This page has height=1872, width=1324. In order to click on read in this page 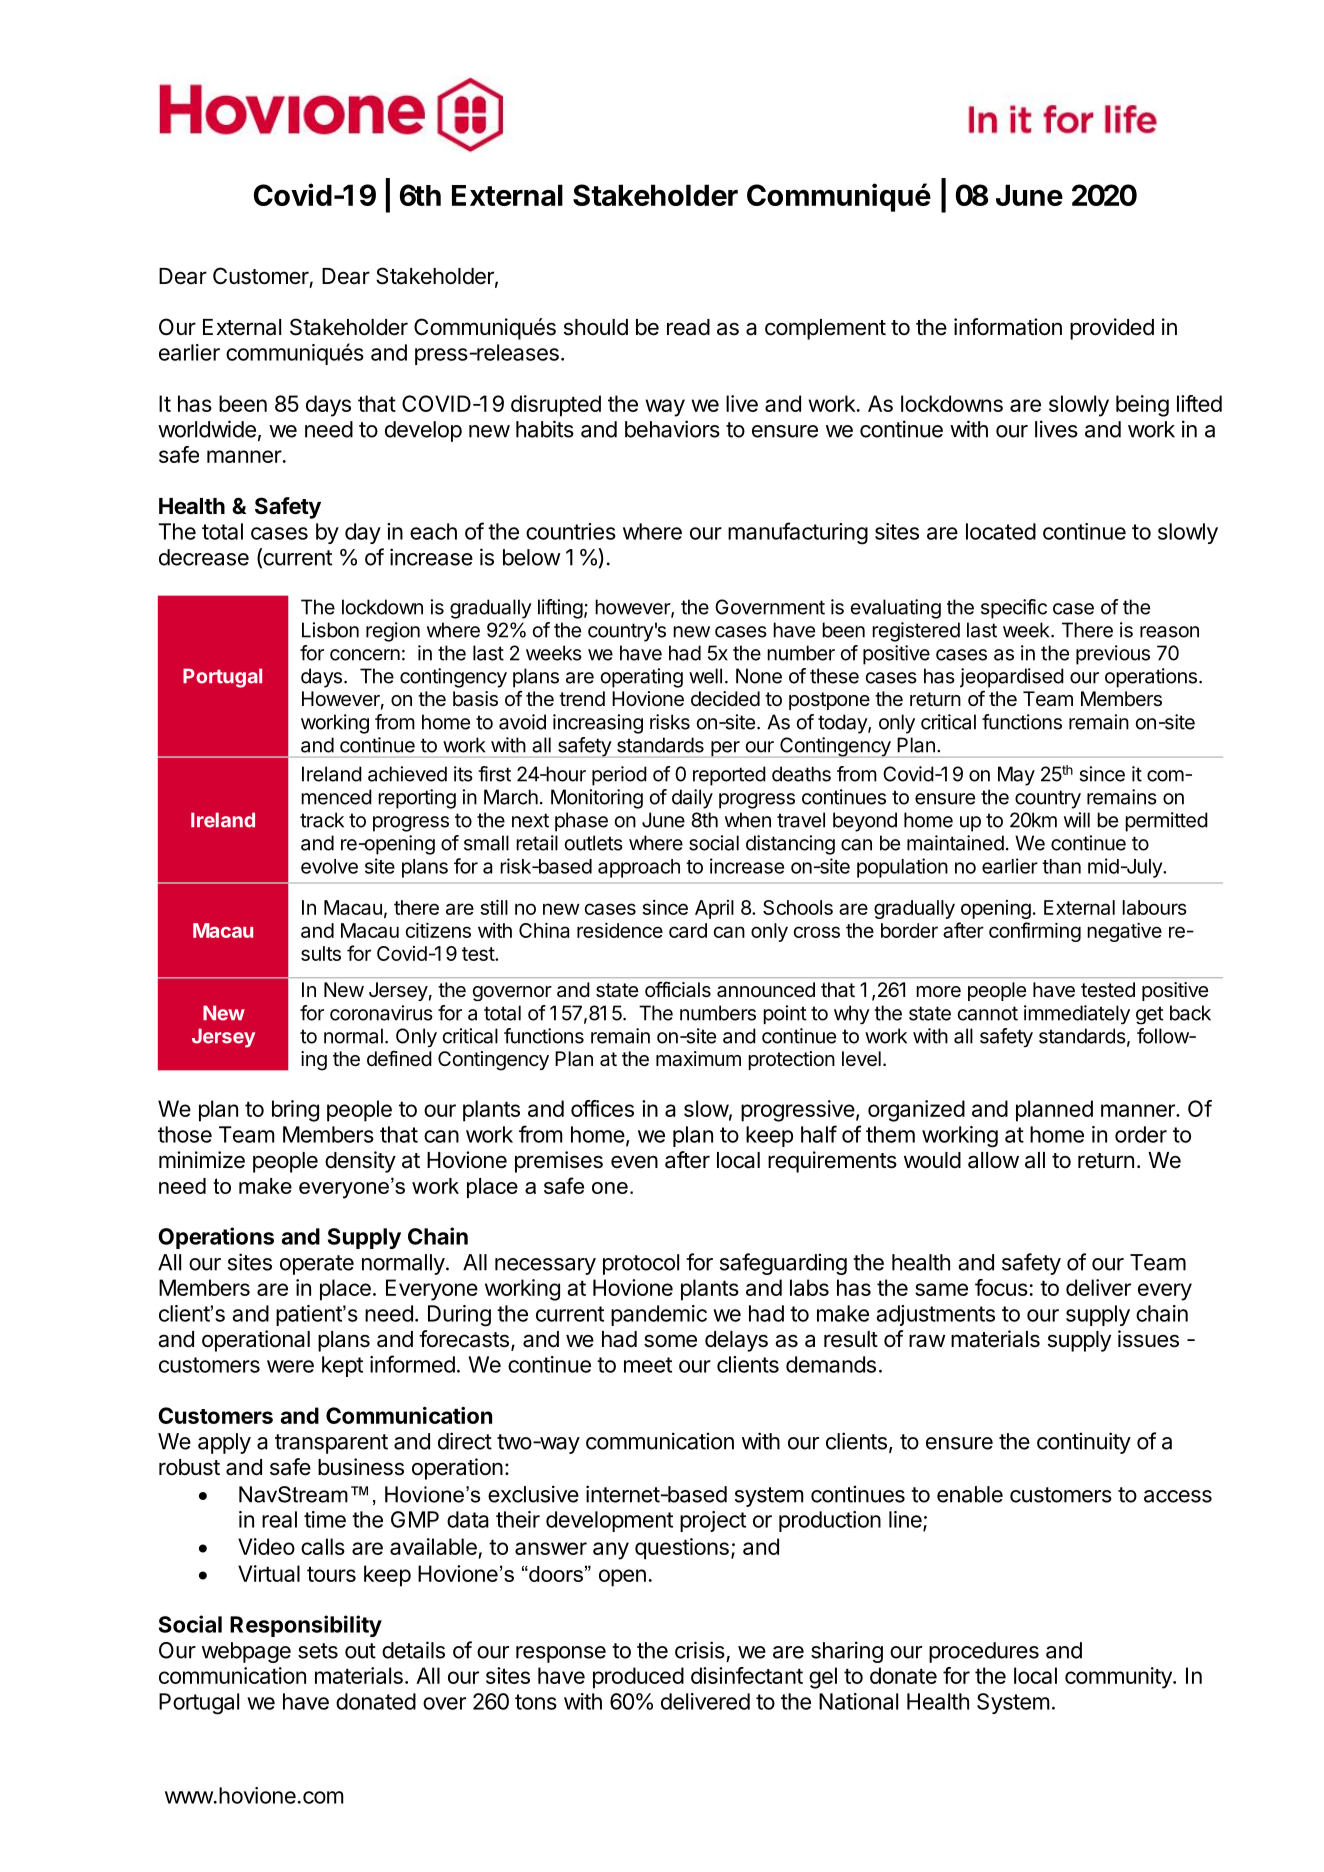, I will do `click(688, 327)`.
